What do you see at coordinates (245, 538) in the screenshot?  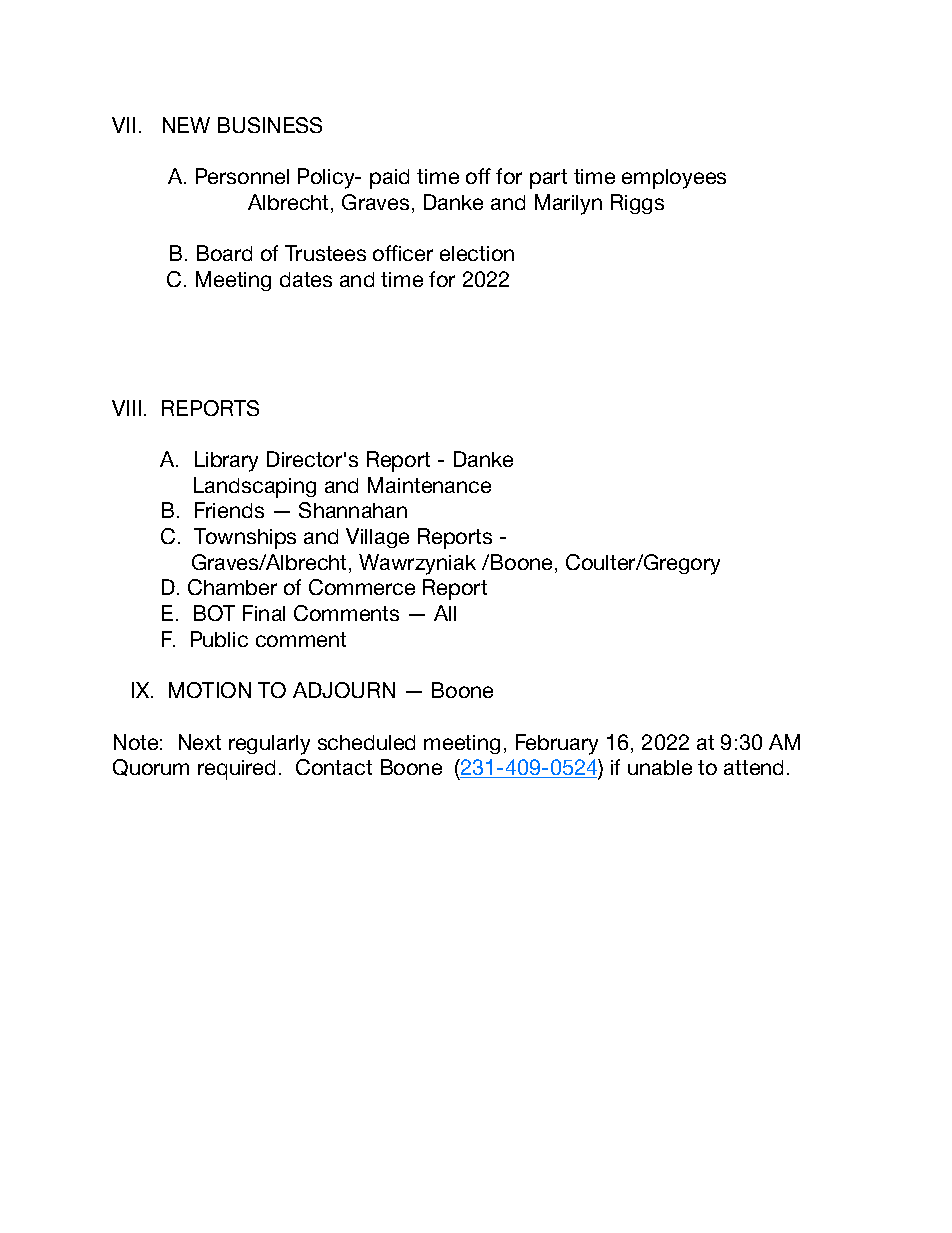 I see `Townships` at bounding box center [245, 538].
